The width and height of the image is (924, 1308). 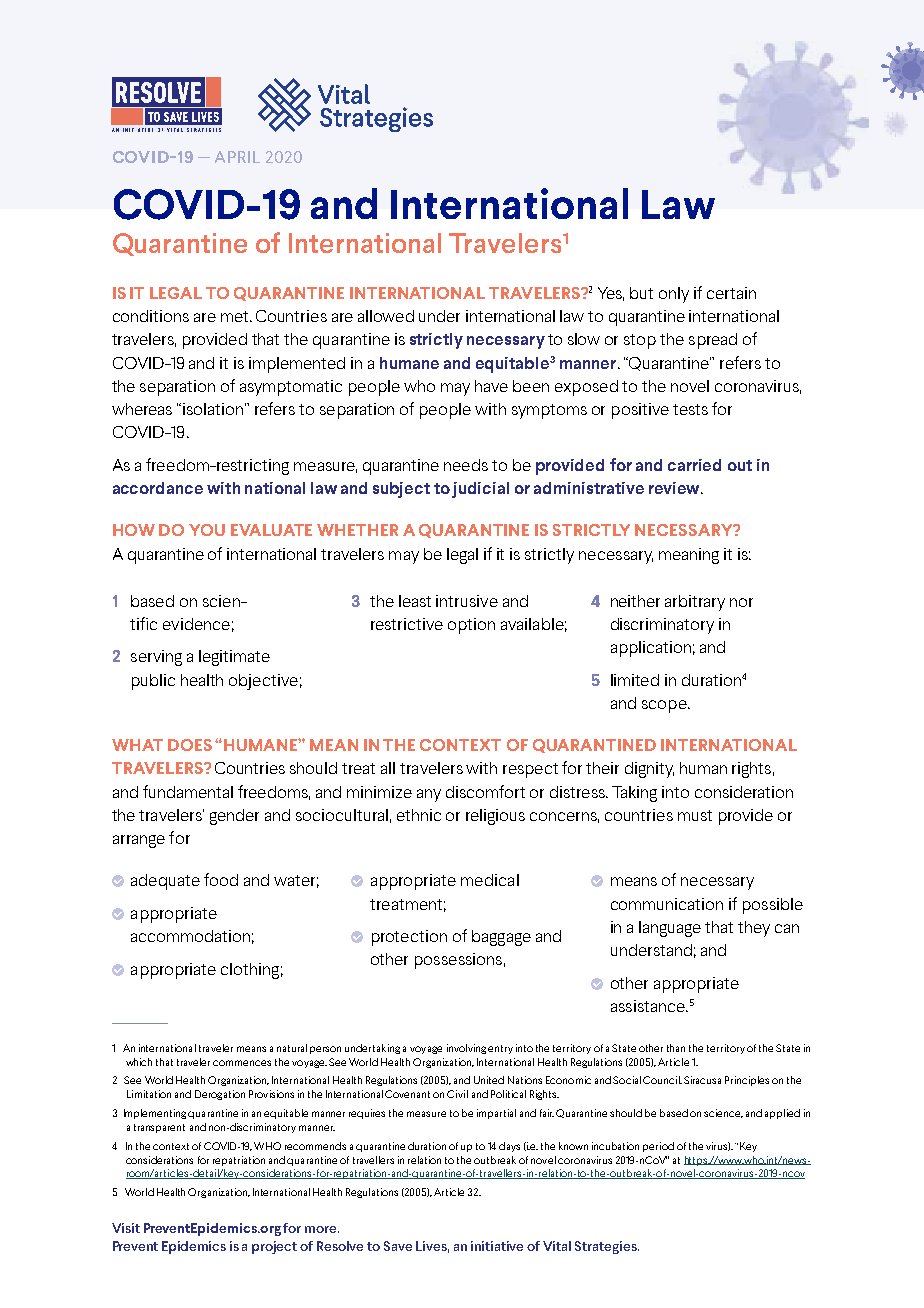 What do you see at coordinates (675, 488) in the image?
I see `review` at bounding box center [675, 488].
